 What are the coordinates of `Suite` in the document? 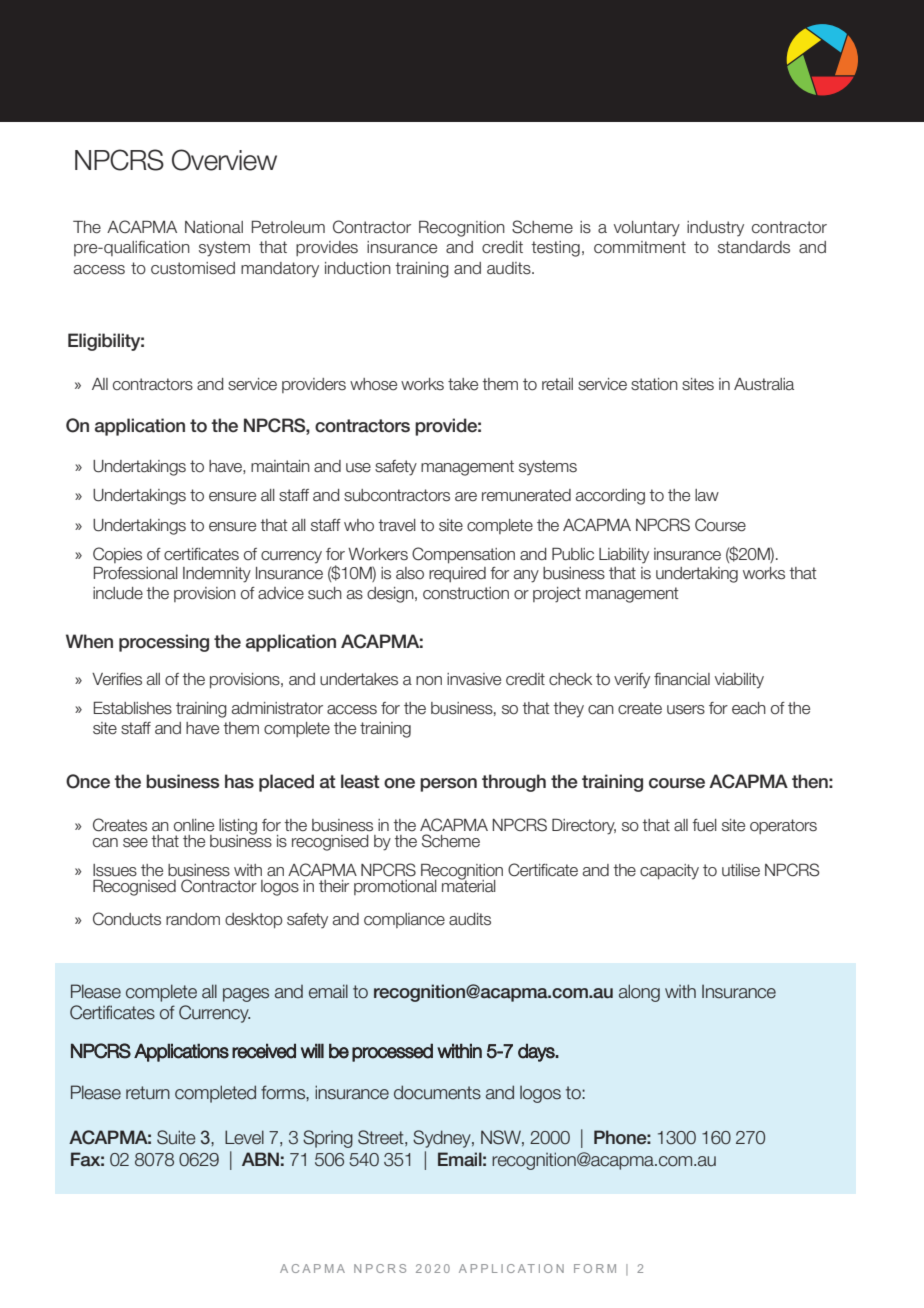 It's located at (176, 1137).
